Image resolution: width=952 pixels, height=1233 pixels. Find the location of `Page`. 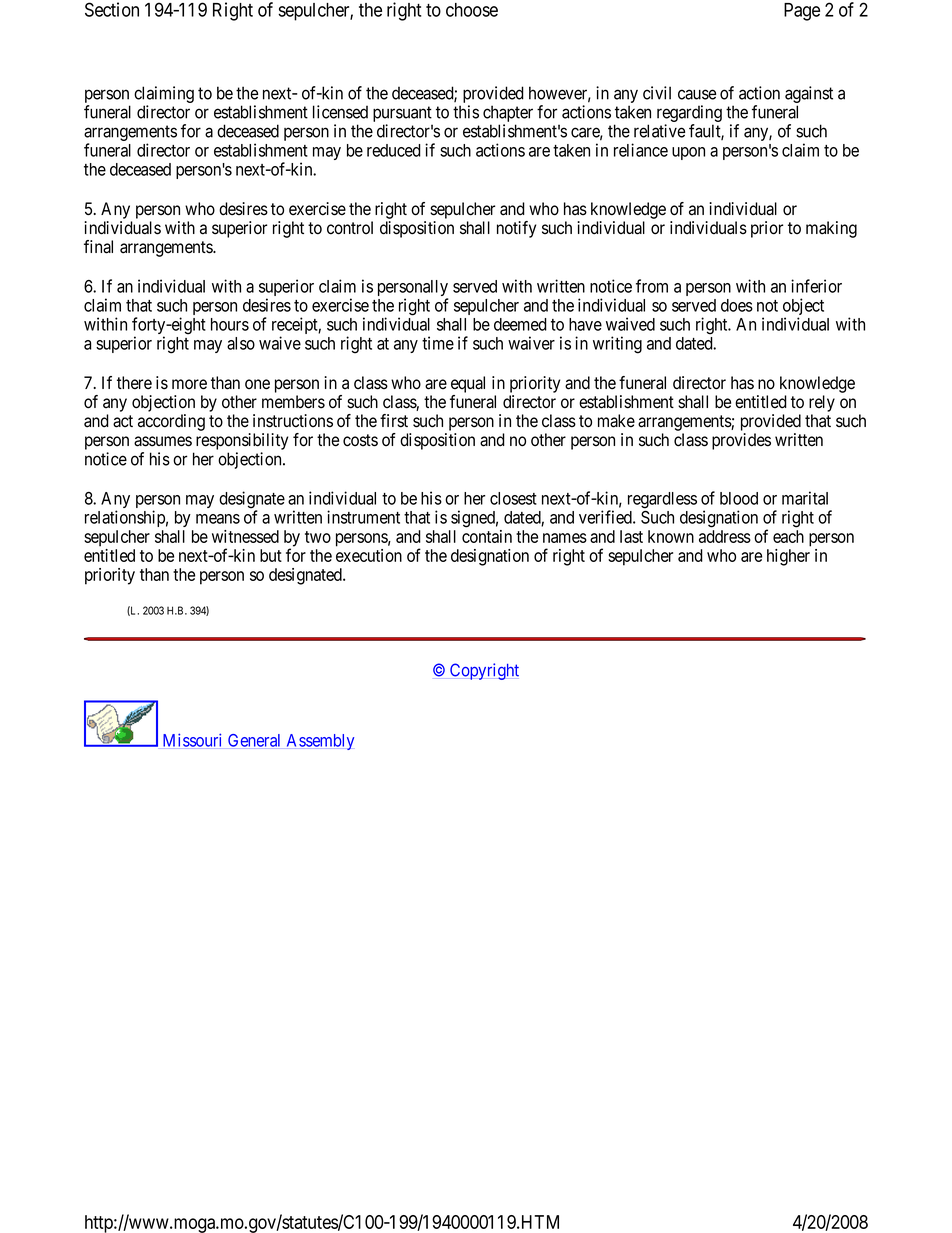

Page is located at coordinates (802, 12).
